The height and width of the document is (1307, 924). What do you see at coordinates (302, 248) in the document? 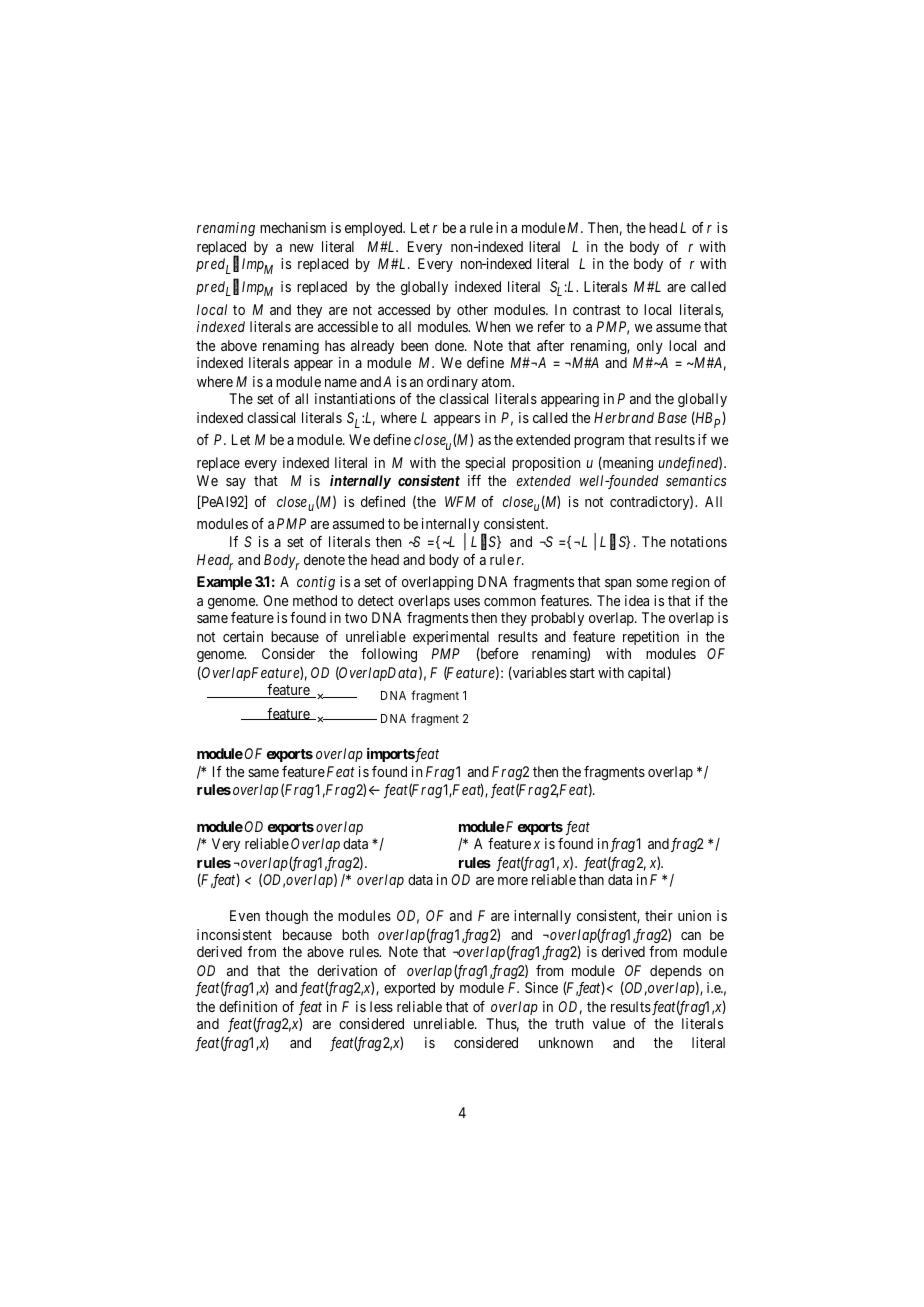
I see `new` at bounding box center [302, 248].
